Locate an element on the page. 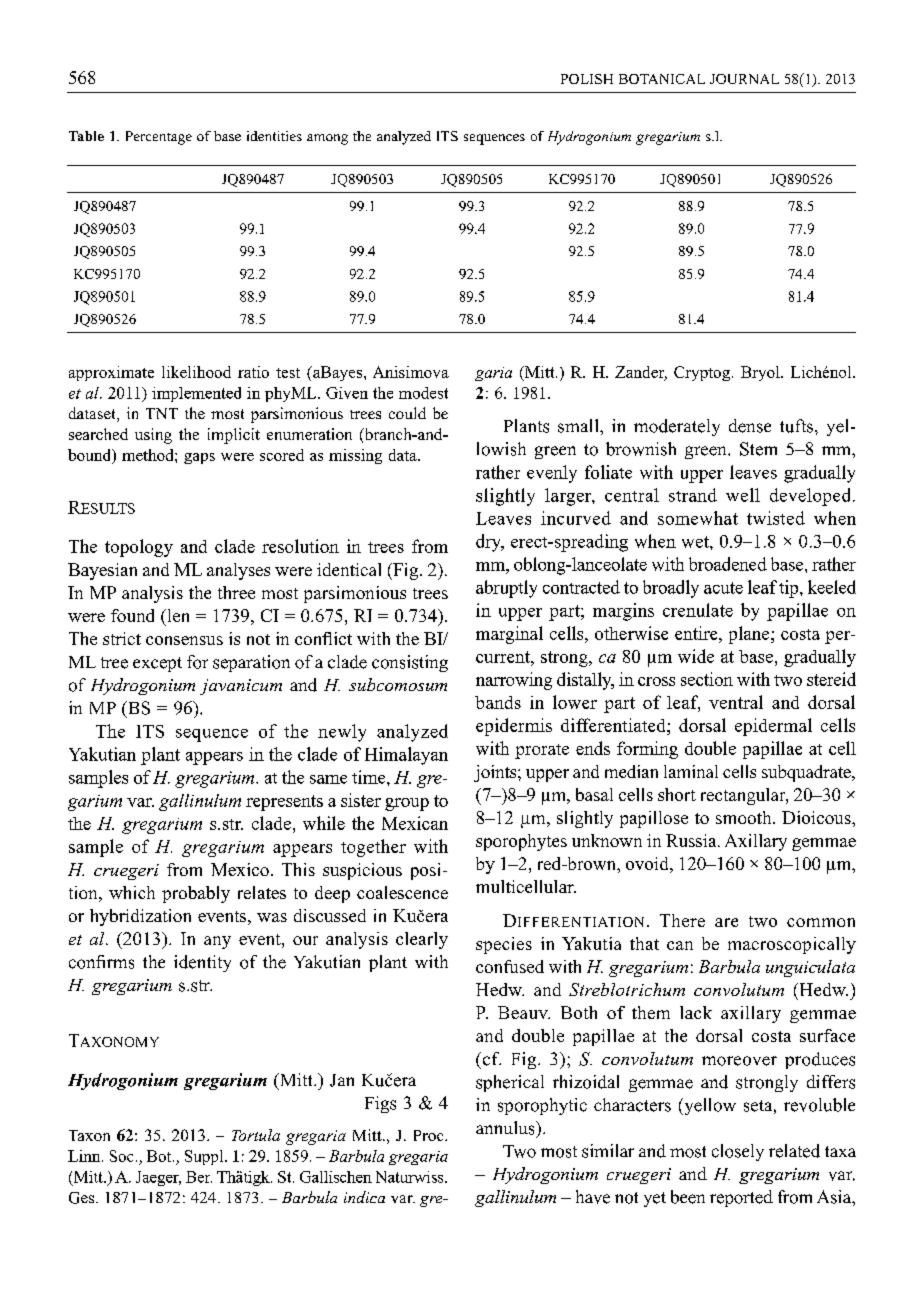  marginal is located at coordinates (509, 635).
